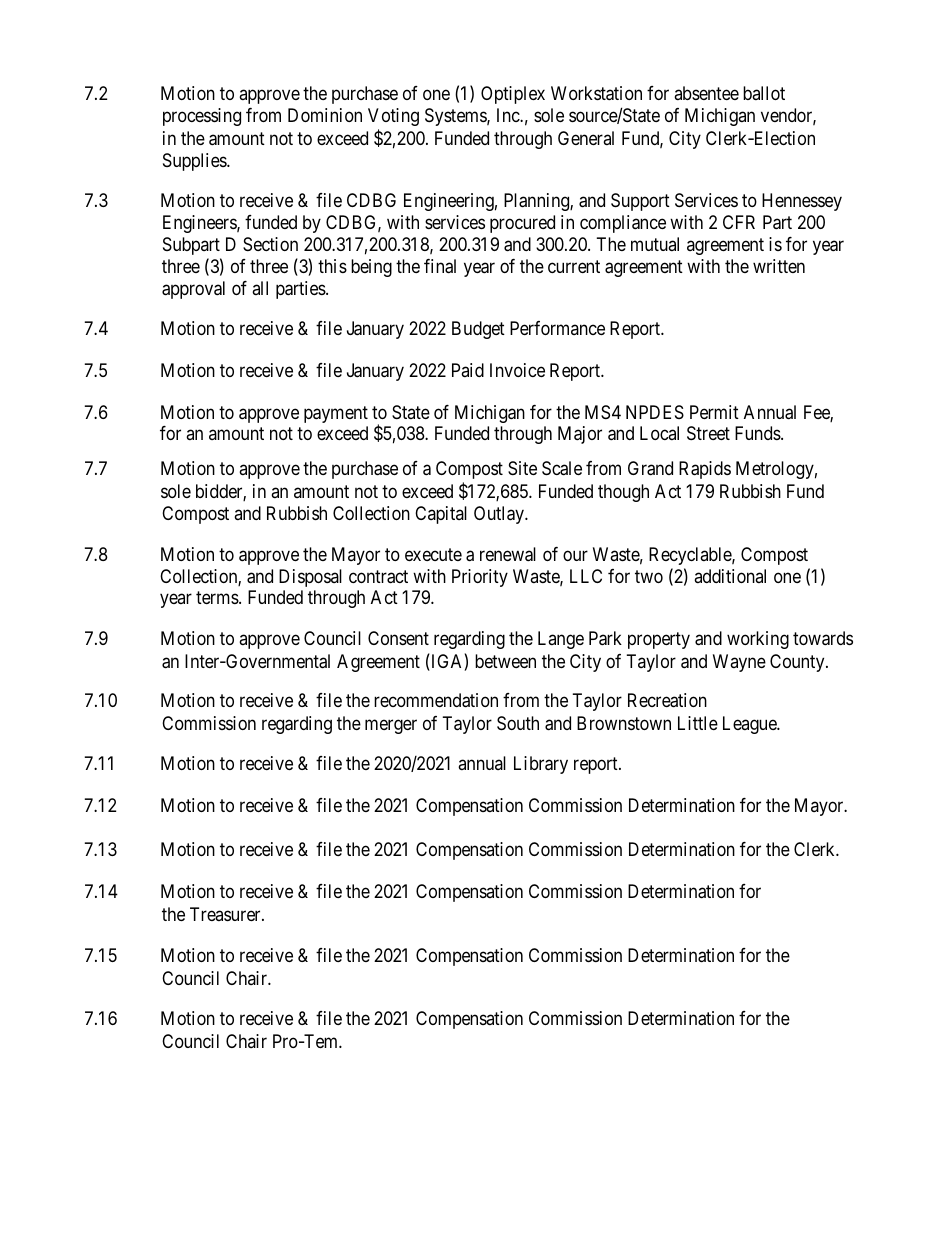  What do you see at coordinates (730, 576) in the page?
I see `additional` at bounding box center [730, 576].
